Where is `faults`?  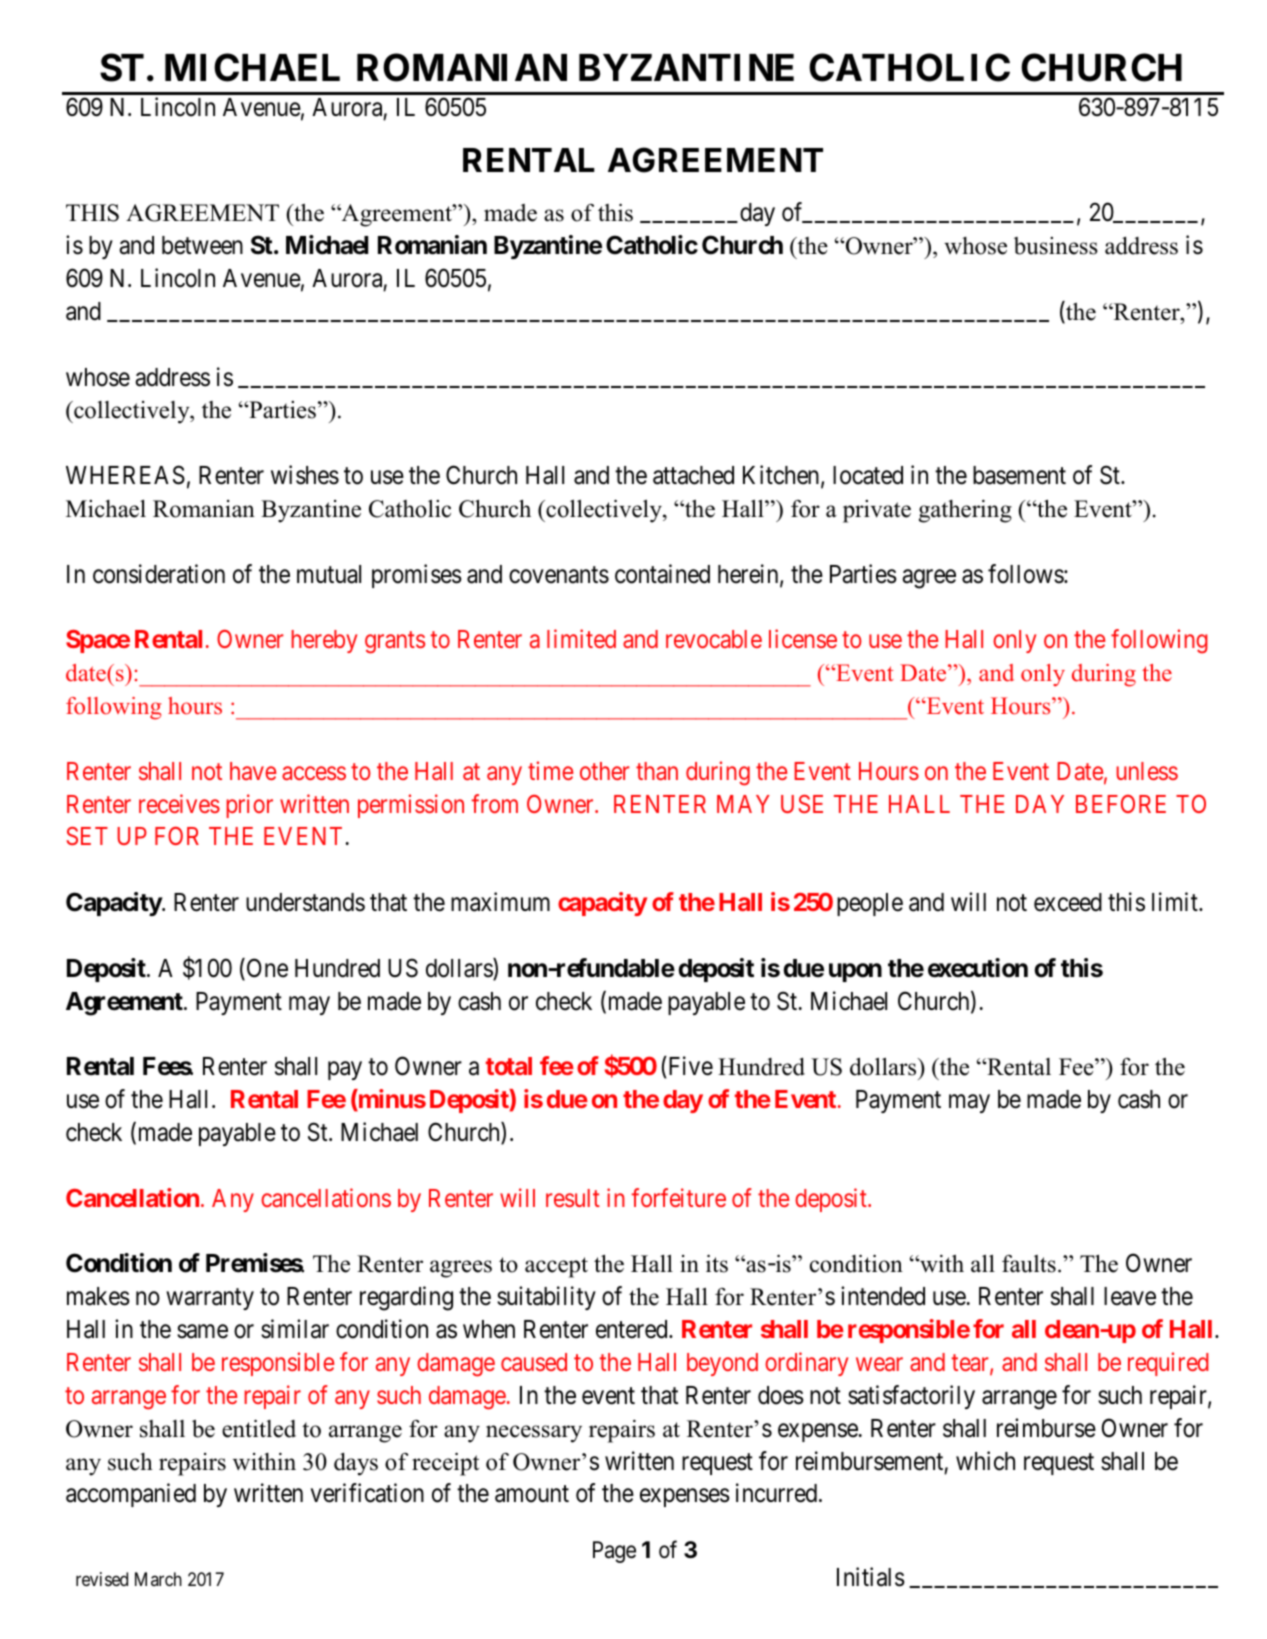 faults is located at coordinates (1029, 1264).
